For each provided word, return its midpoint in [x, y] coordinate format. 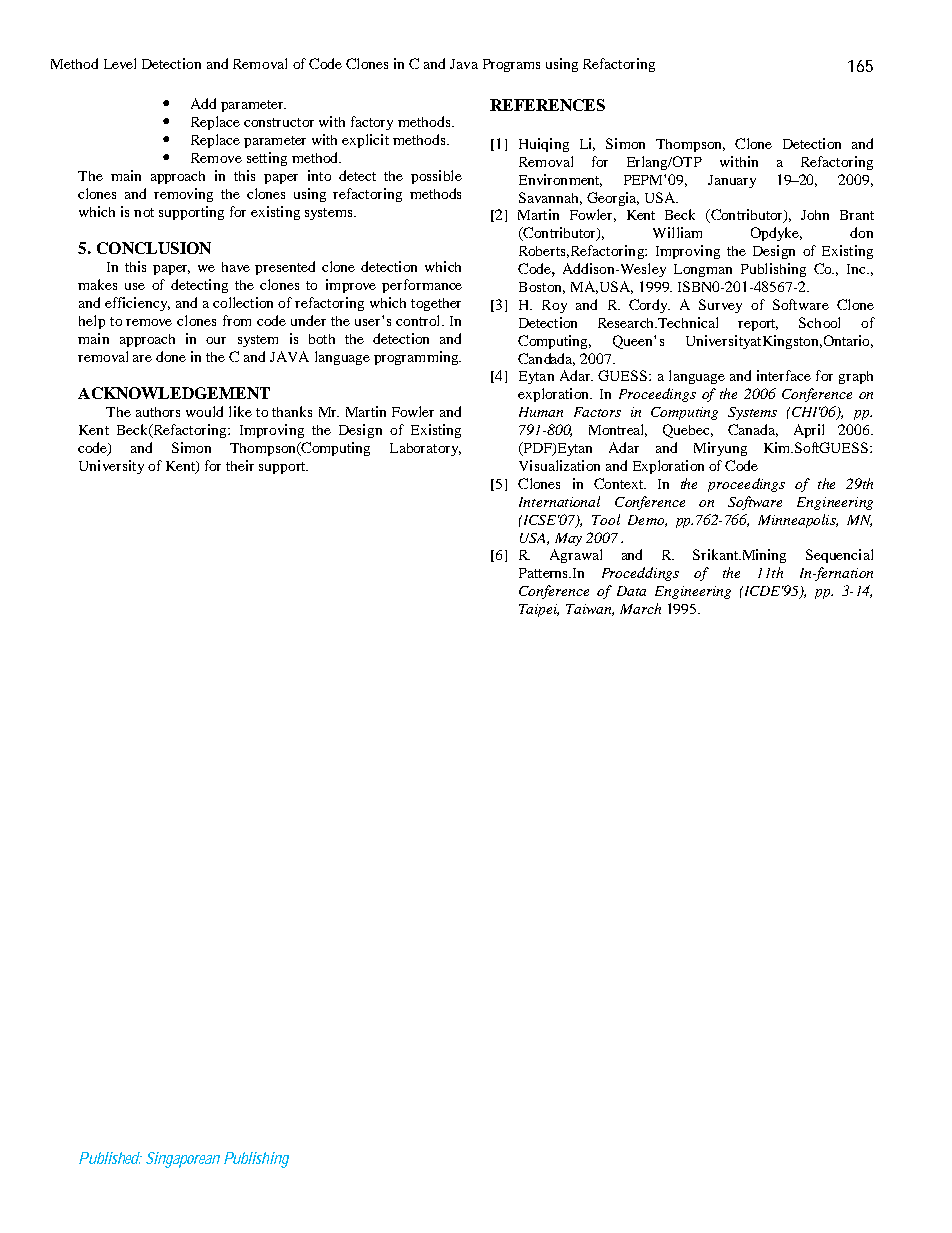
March [640, 608]
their [240, 465]
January [732, 181]
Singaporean [183, 1160]
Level [120, 63]
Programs [511, 65]
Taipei [539, 610]
